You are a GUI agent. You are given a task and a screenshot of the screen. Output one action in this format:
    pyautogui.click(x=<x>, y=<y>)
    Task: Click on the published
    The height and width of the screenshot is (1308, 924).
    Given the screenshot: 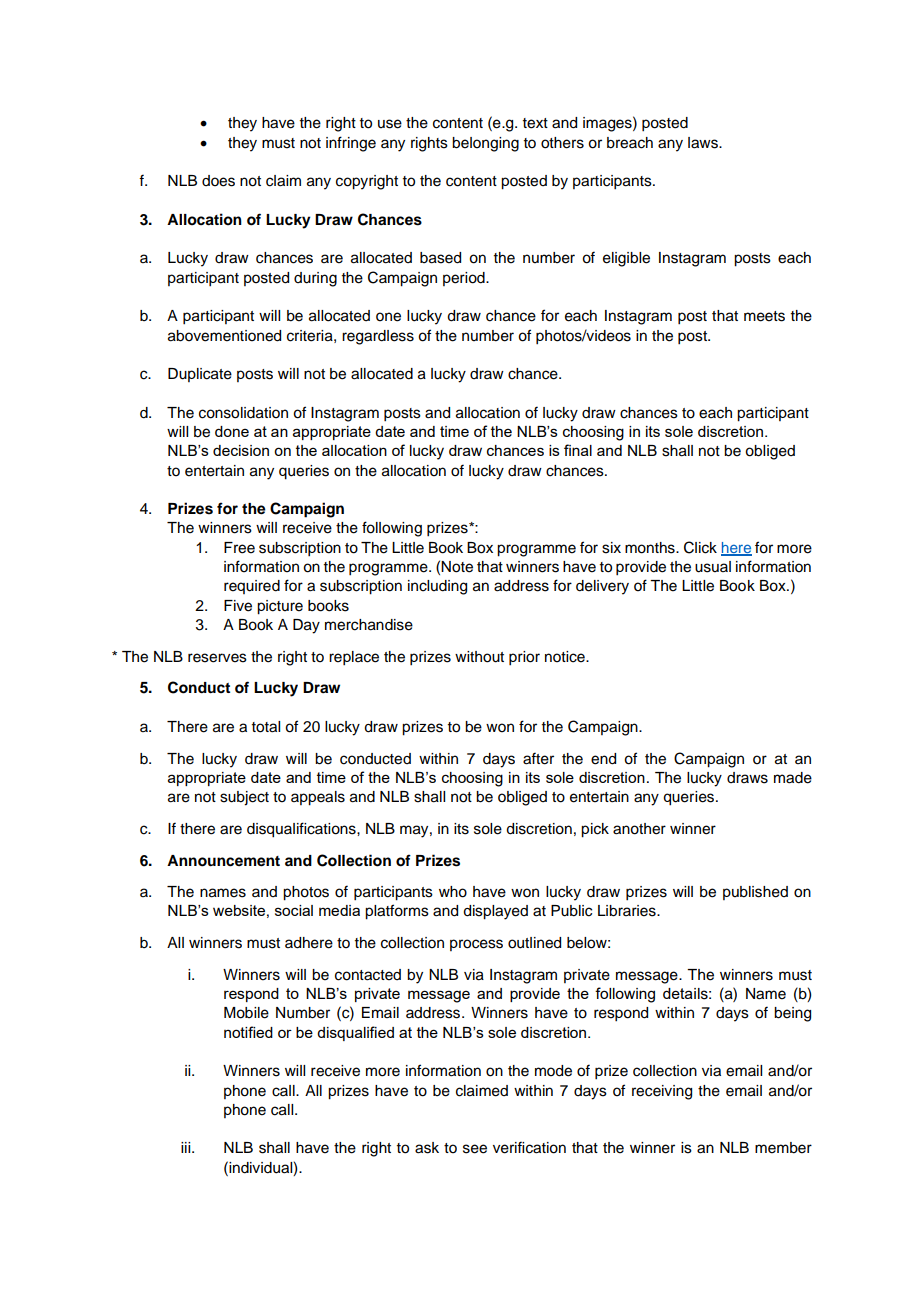 What is the action you would take?
    pyautogui.click(x=755, y=893)
